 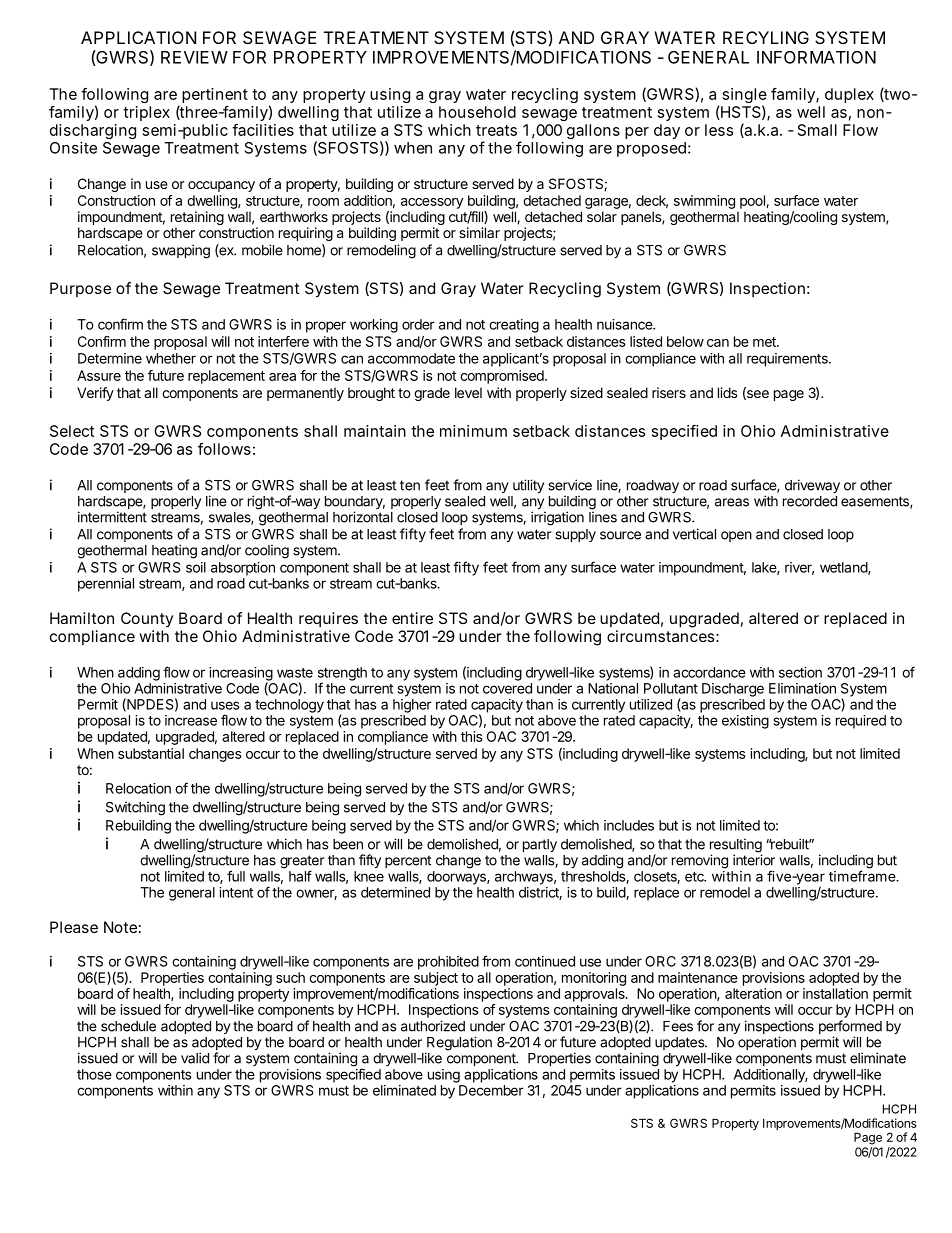 What do you see at coordinates (816, 57) in the screenshot?
I see `INFORMATION` at bounding box center [816, 57].
